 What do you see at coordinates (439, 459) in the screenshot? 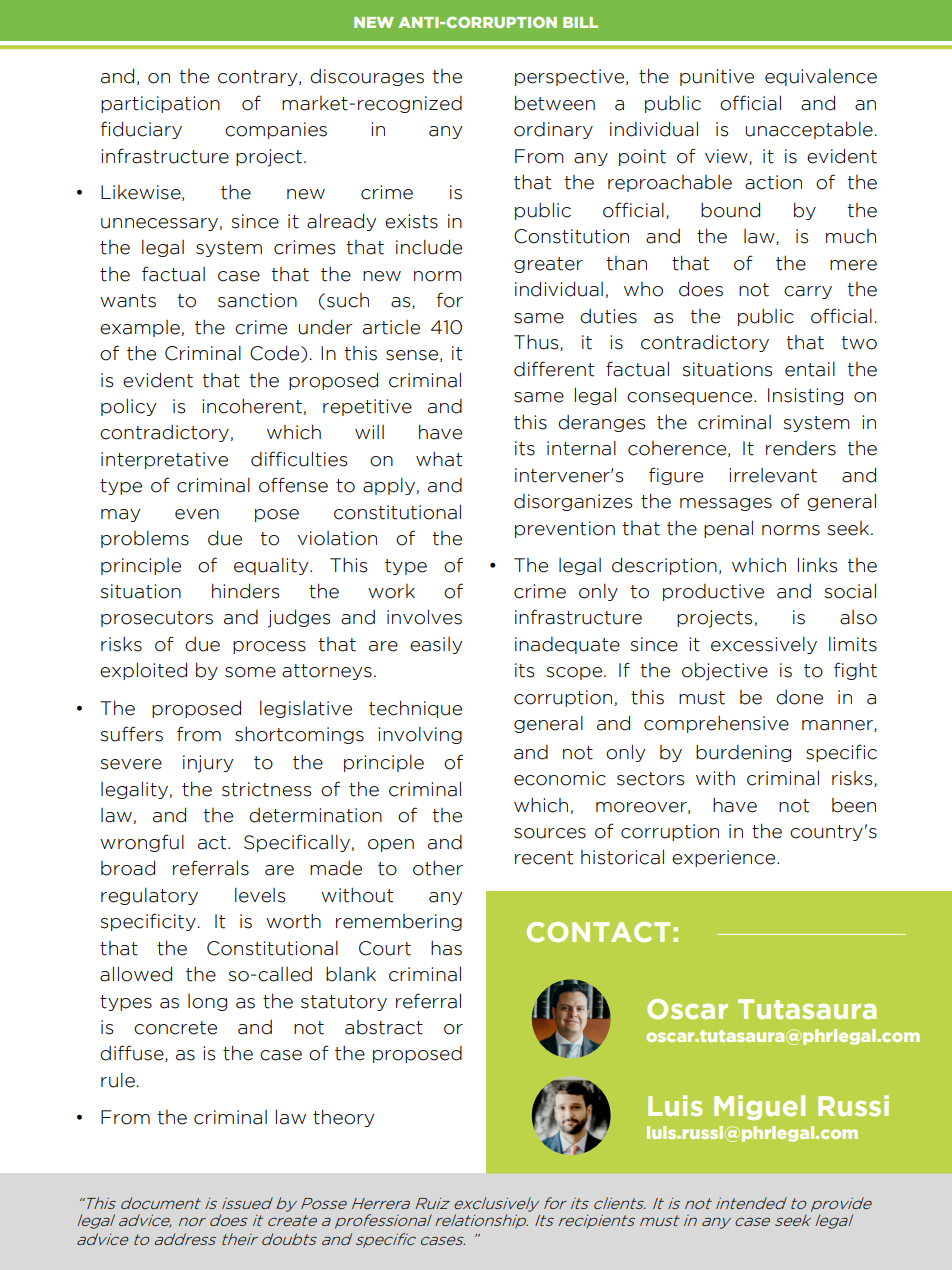
I see `what` at bounding box center [439, 459].
